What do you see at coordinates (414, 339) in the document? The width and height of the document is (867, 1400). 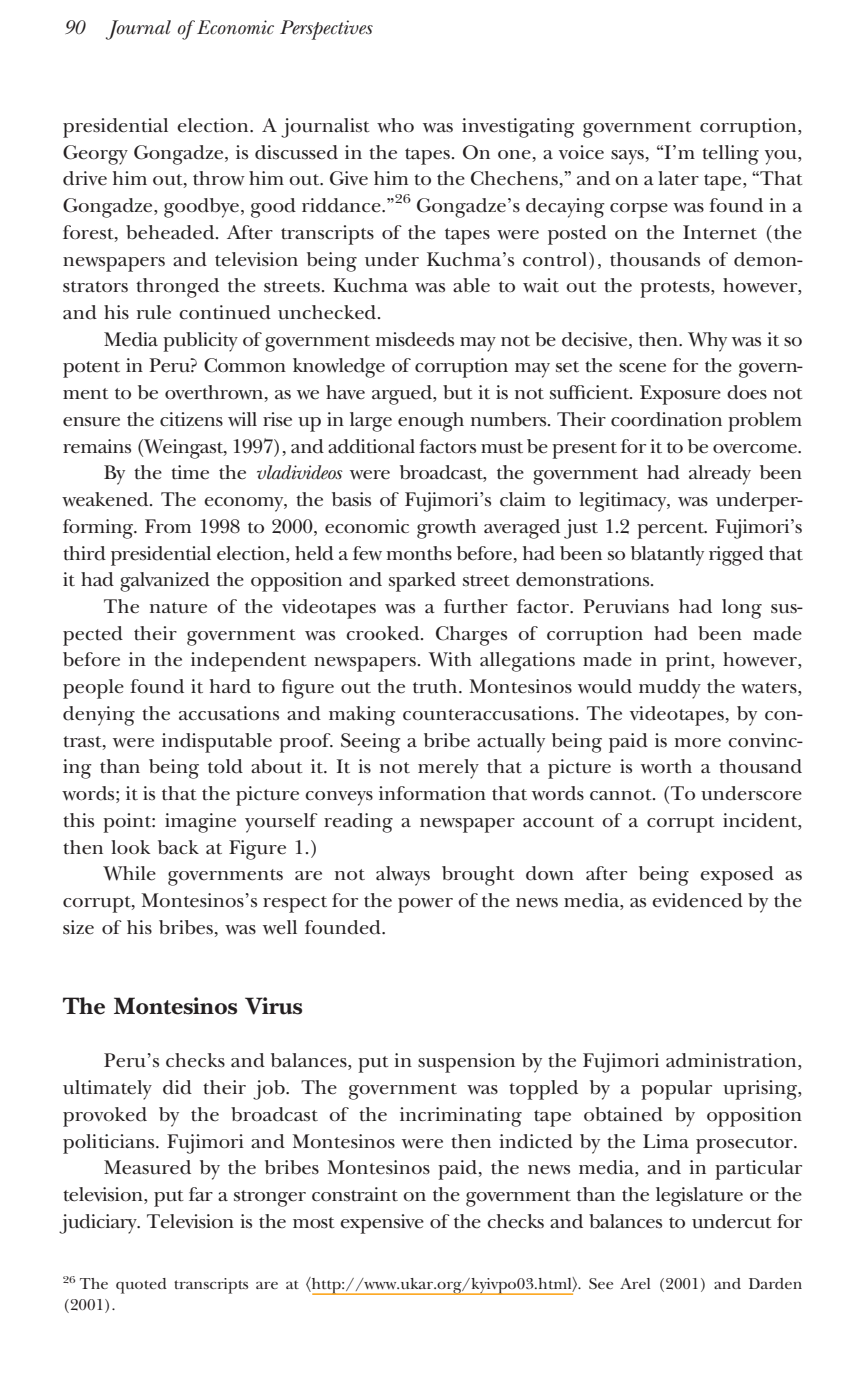 I see `misdeeds` at bounding box center [414, 339].
